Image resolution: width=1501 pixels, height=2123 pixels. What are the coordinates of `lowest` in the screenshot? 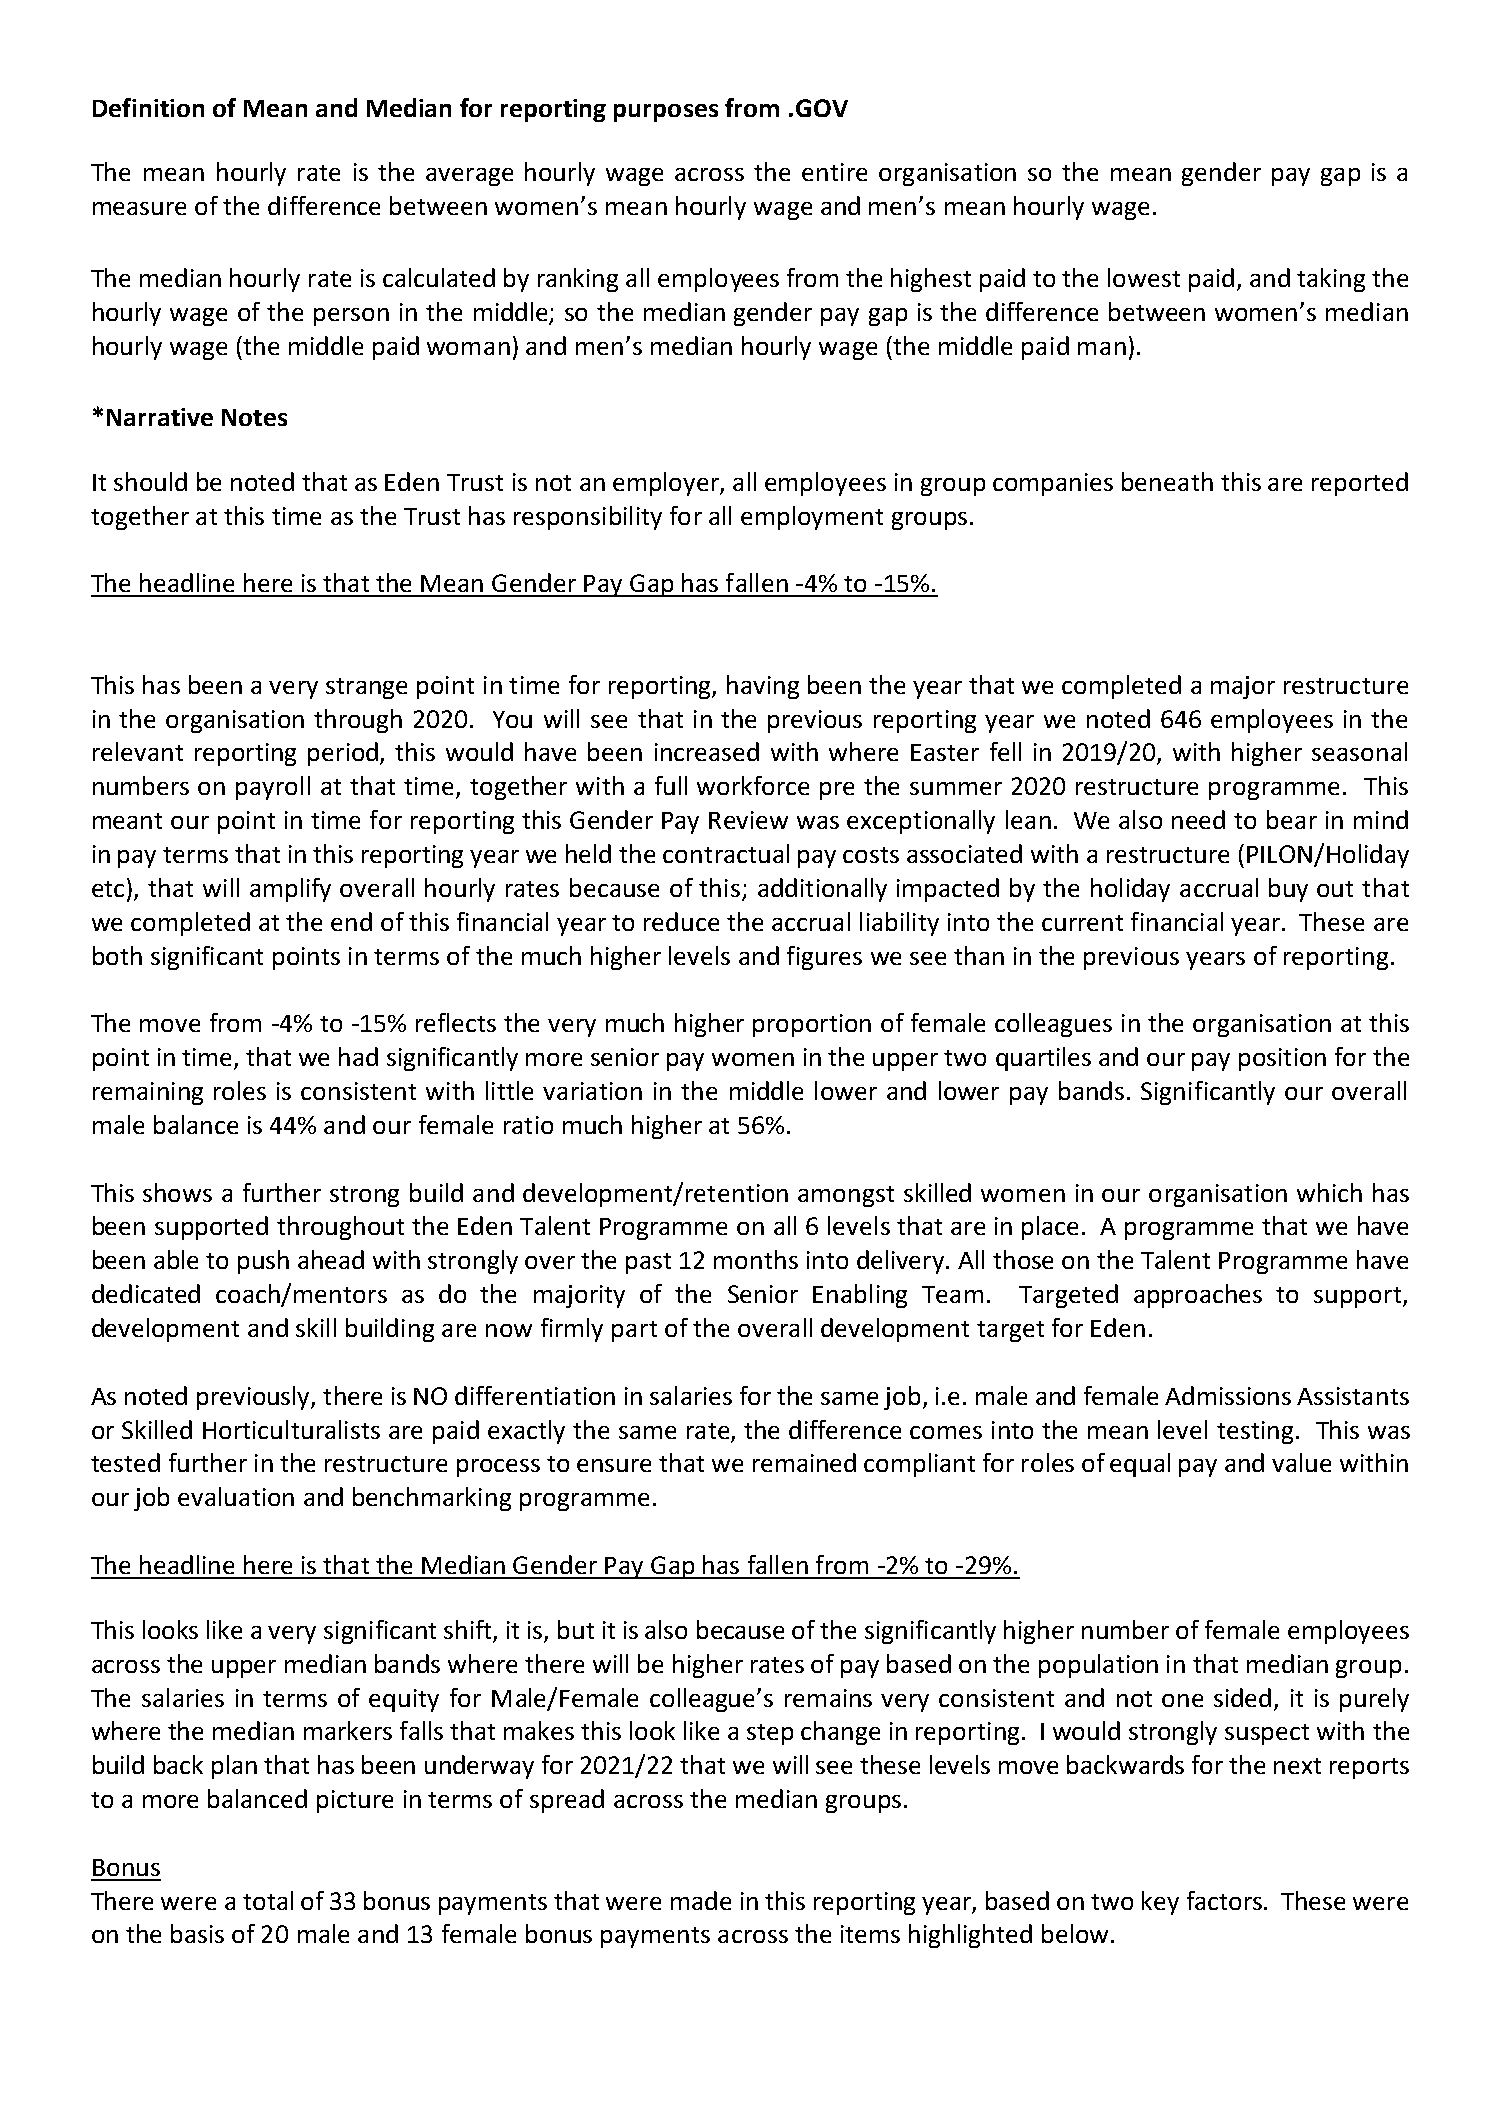 It's located at (1144, 277).
